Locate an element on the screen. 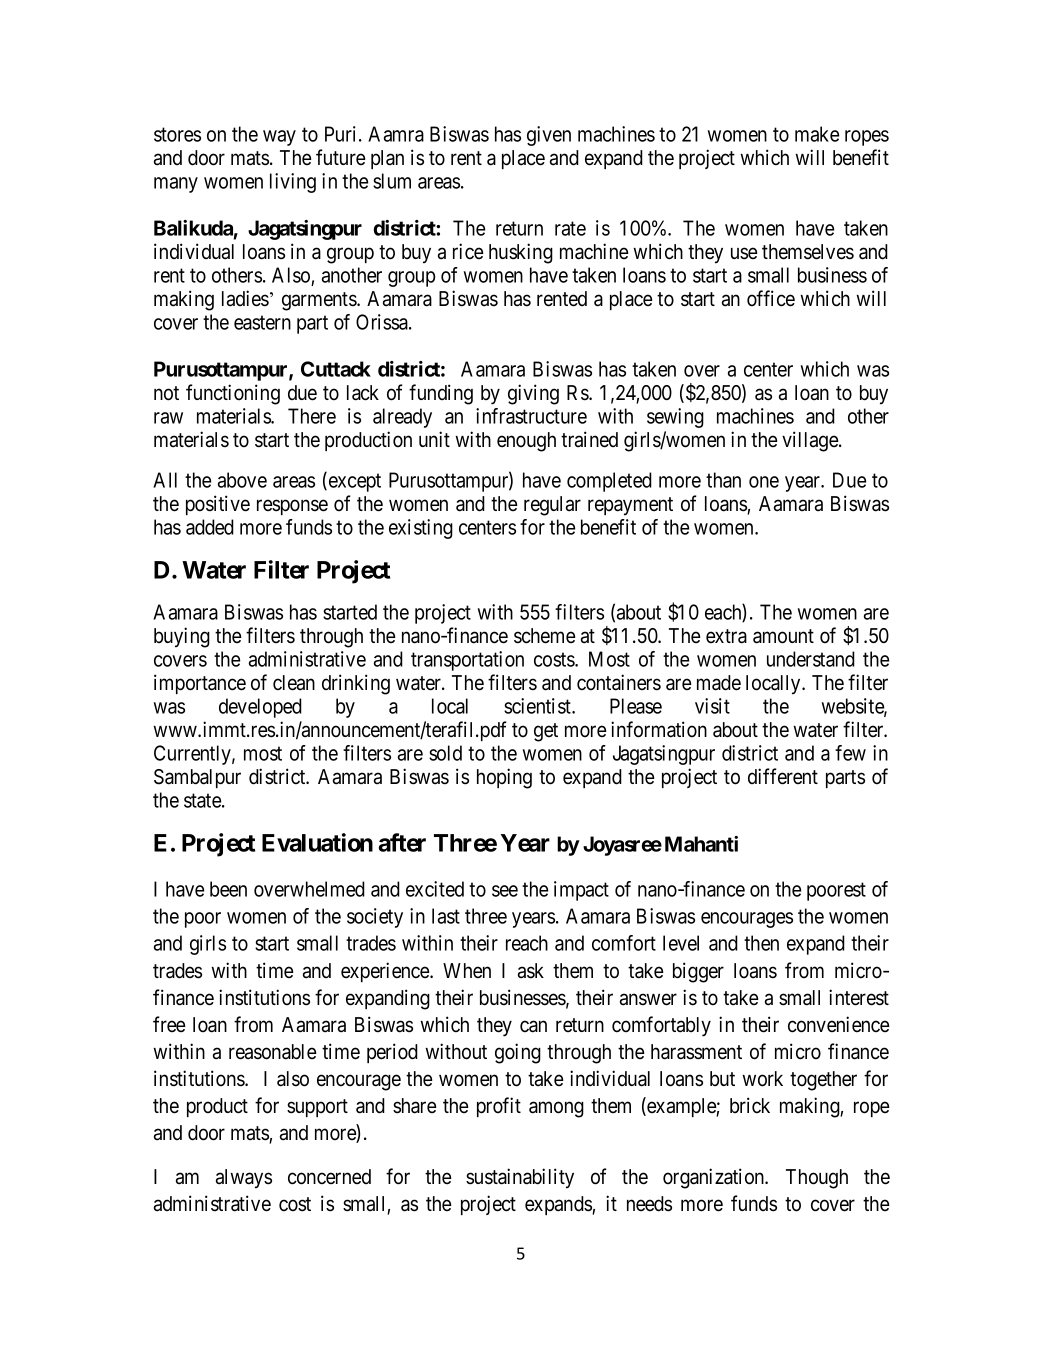  transportation is located at coordinates (467, 661).
